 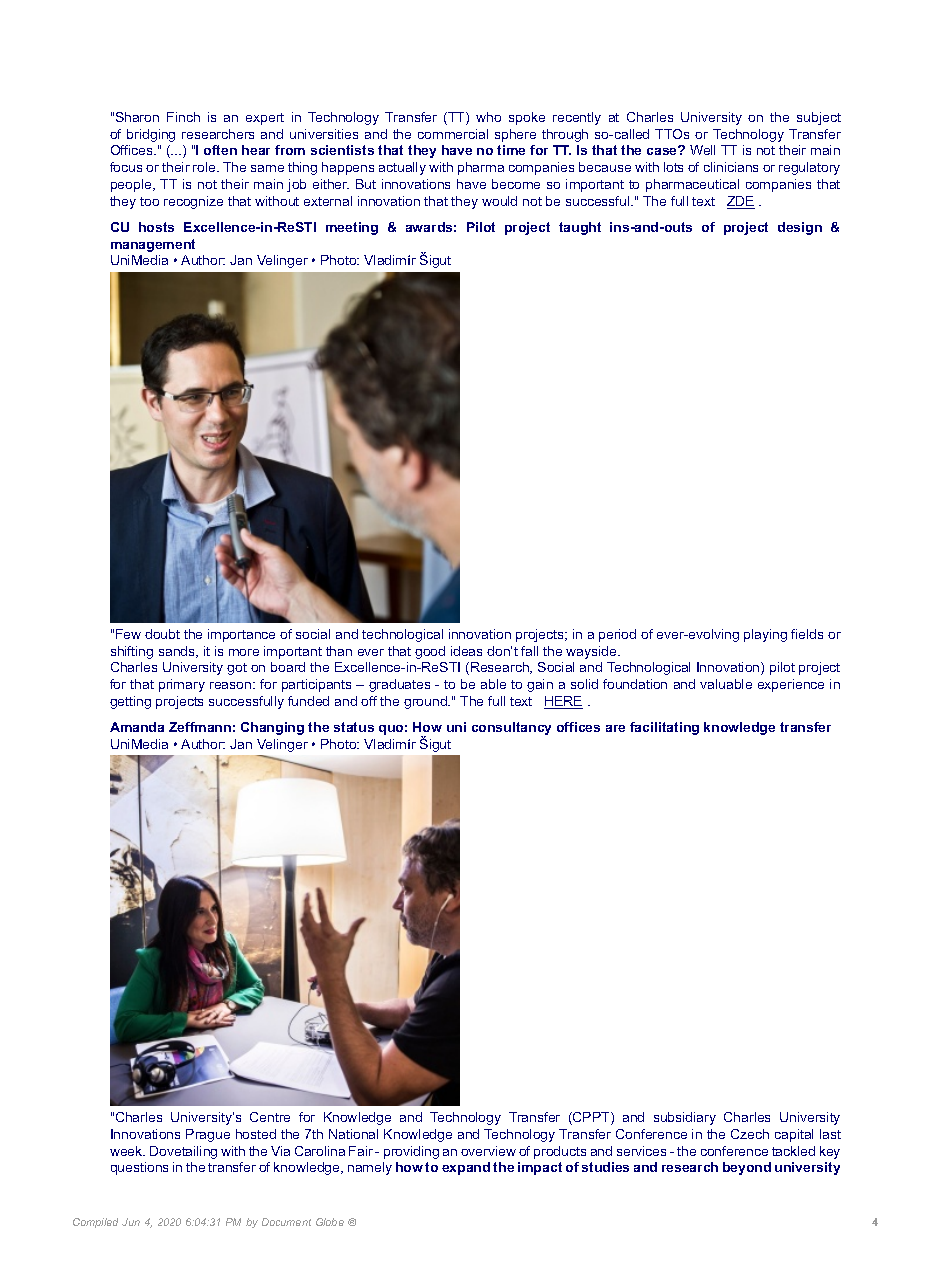 What do you see at coordinates (765, 635) in the image?
I see `playing` at bounding box center [765, 635].
